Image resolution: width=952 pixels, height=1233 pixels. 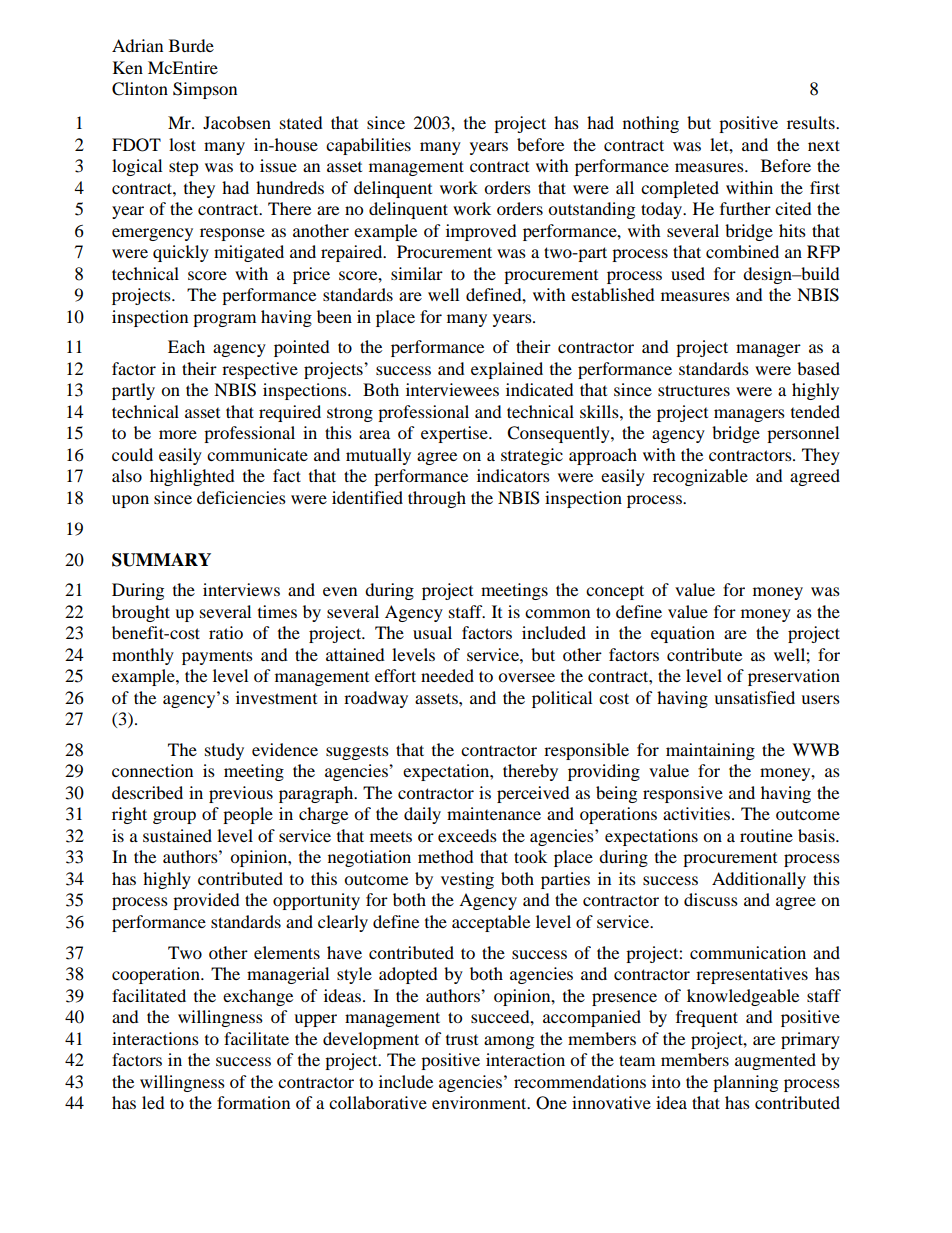 What do you see at coordinates (754, 697) in the screenshot?
I see `unsatisfied` at bounding box center [754, 697].
